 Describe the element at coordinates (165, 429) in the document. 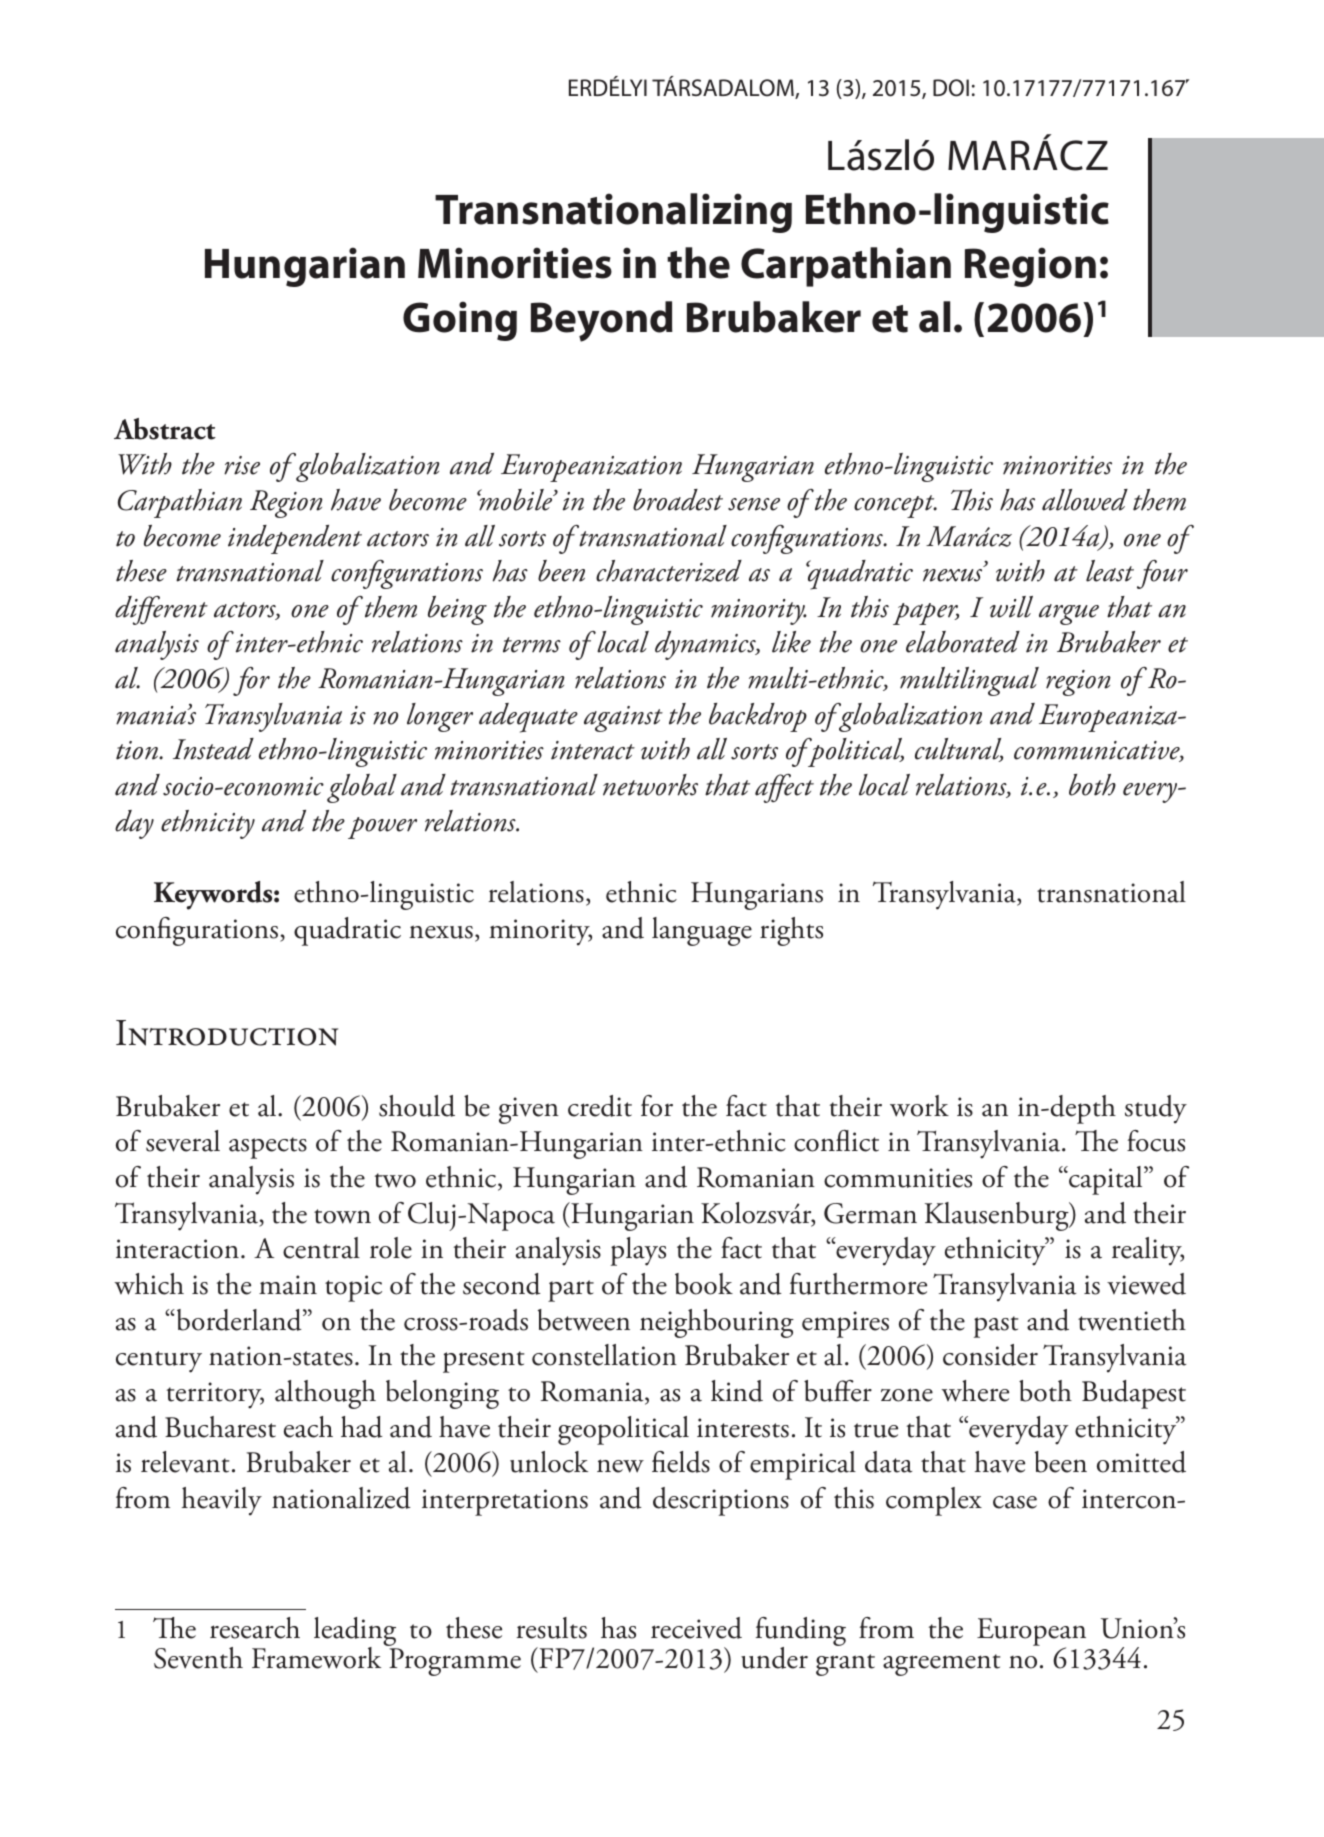

I see `Abstract` at that location.
